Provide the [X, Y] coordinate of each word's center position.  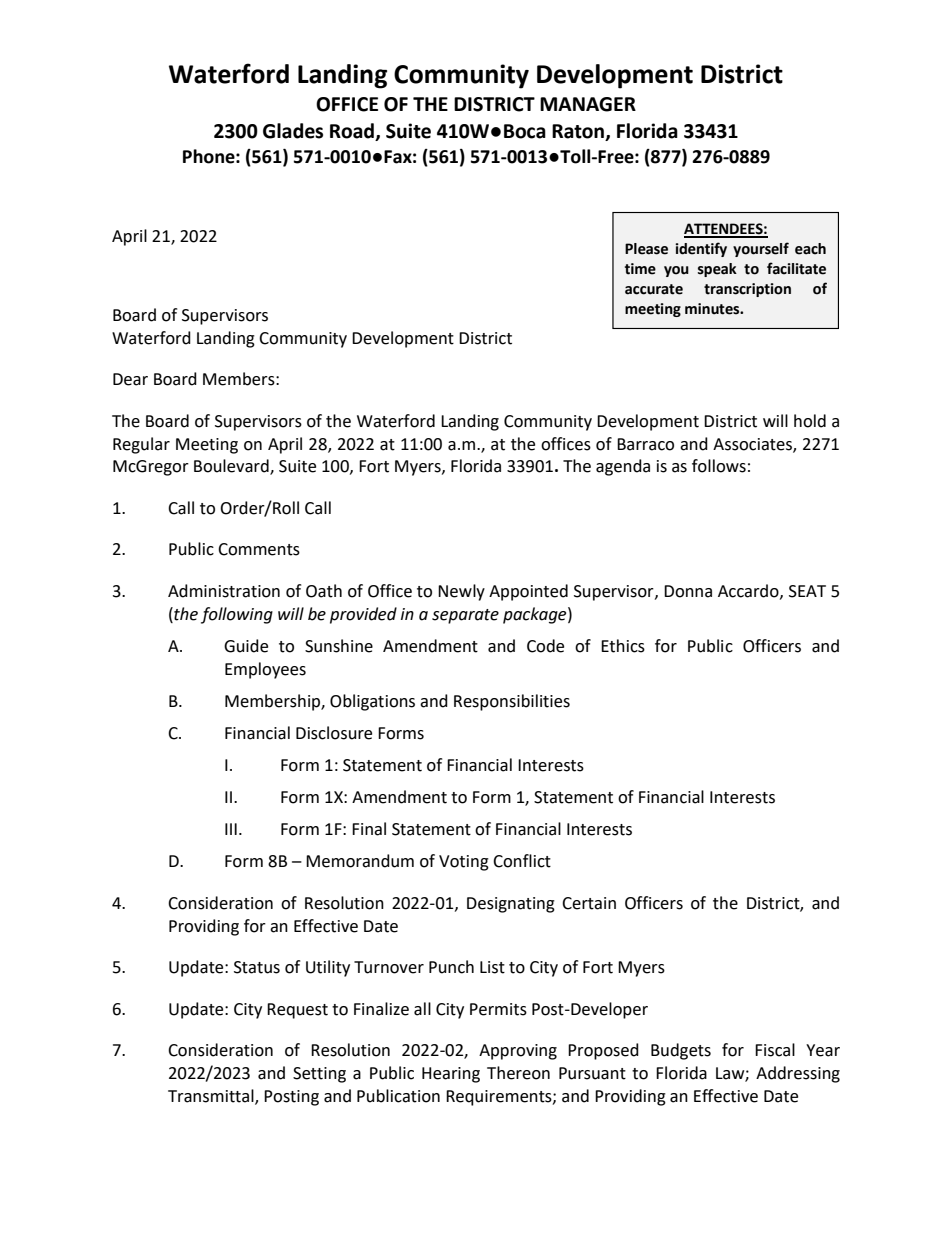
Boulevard [232, 467]
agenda [623, 467]
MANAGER [588, 104]
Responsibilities [512, 702]
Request [297, 1011]
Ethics [623, 646]
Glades [293, 131]
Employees [265, 670]
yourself [761, 249]
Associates [753, 445]
